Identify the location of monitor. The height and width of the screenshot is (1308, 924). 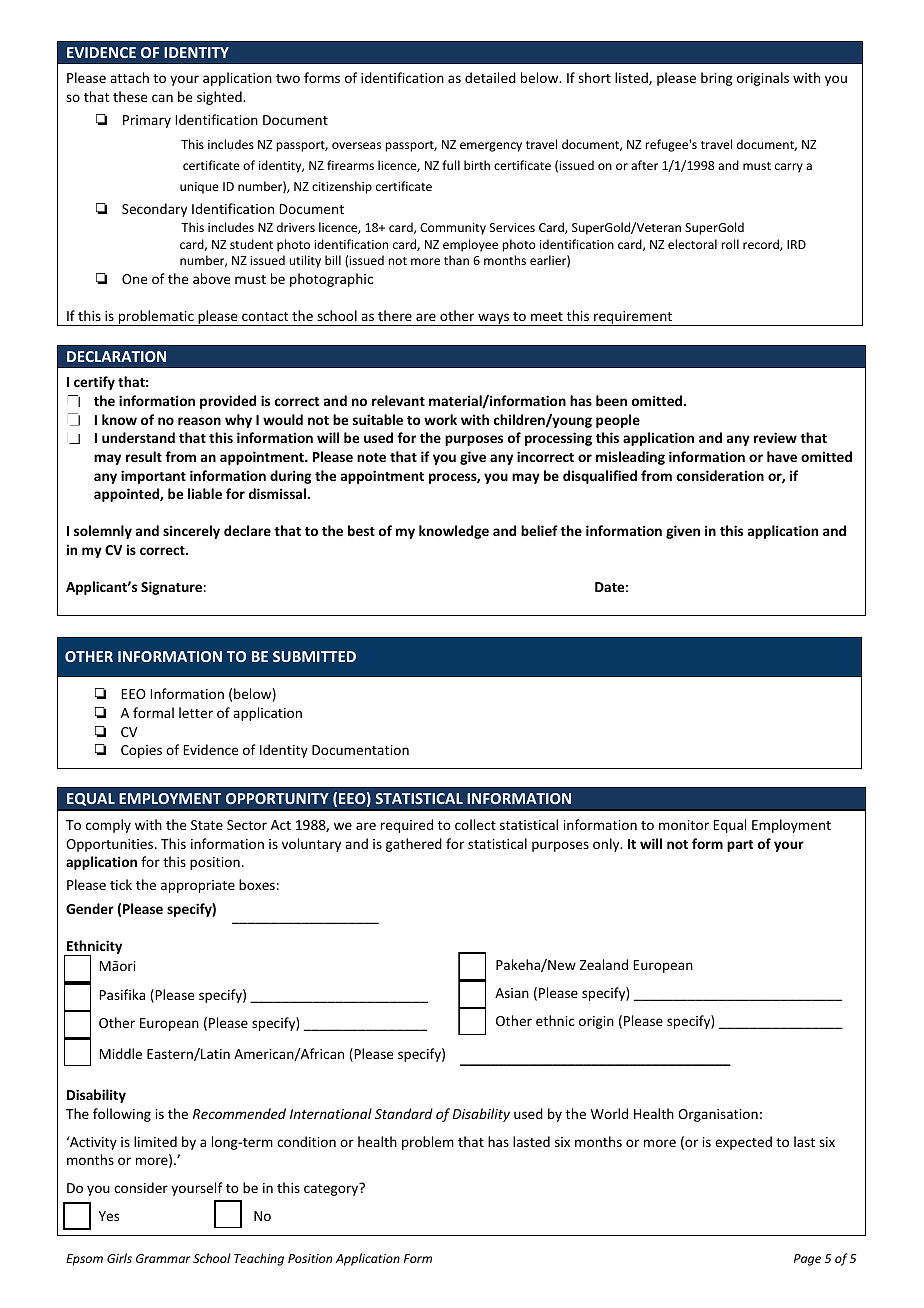
(684, 825).
